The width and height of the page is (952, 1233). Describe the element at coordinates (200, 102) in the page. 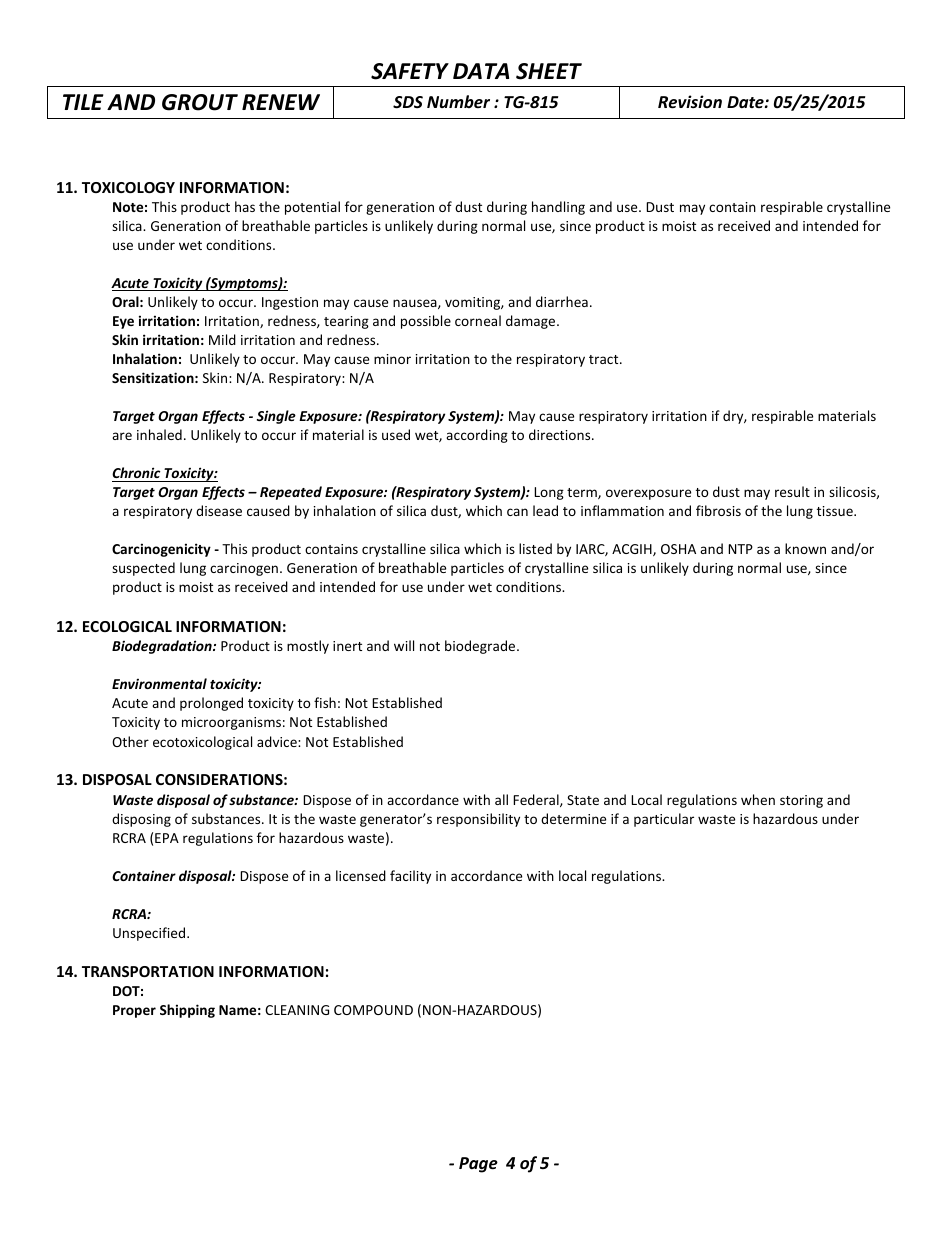

I see `GROUT` at that location.
